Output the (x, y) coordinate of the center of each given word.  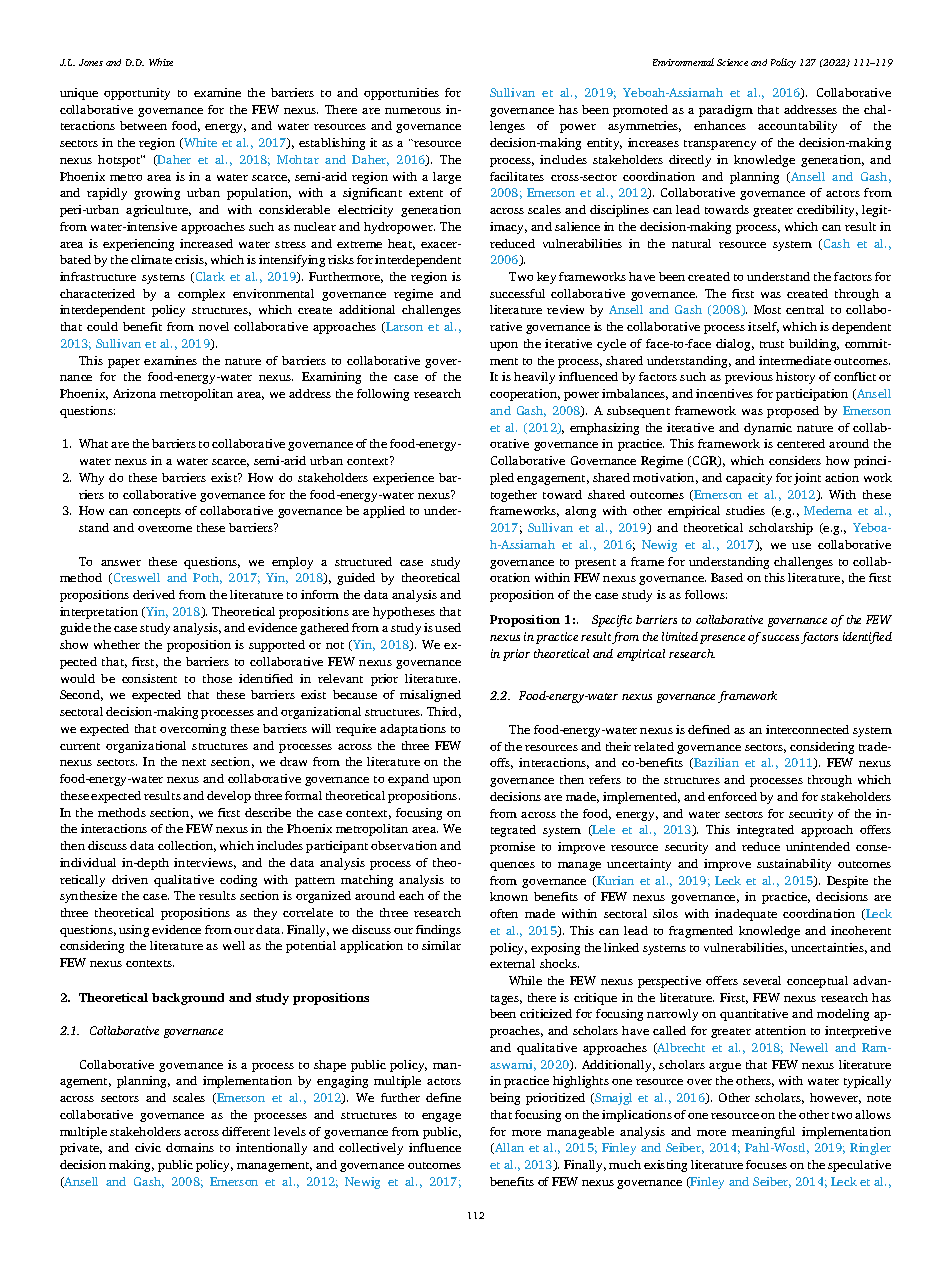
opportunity (137, 94)
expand (408, 780)
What (93, 443)
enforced (732, 796)
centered (801, 443)
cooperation (525, 395)
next (194, 762)
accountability (797, 127)
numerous (413, 111)
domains (190, 1147)
